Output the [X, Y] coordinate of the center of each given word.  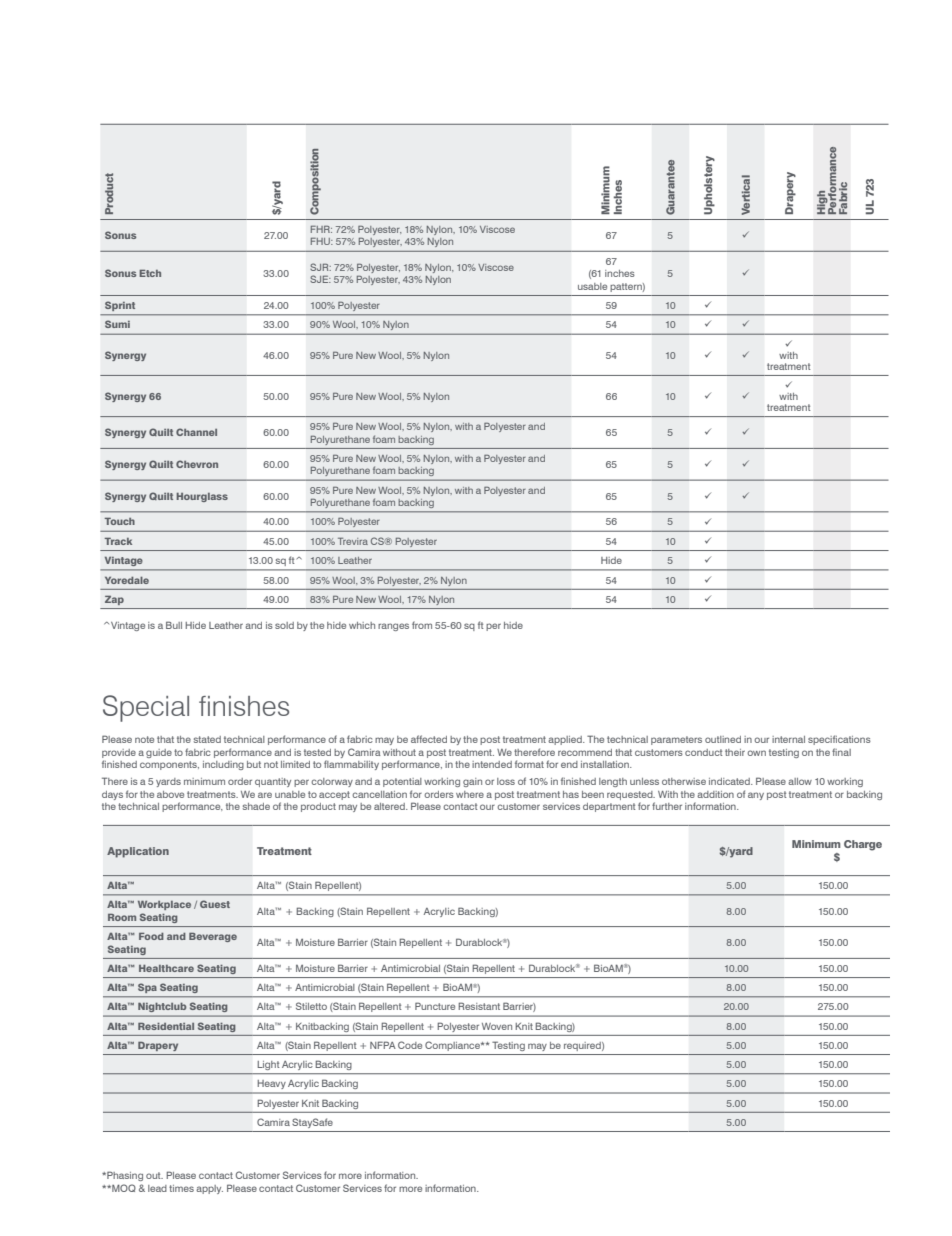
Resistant [479, 1006]
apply [209, 1189]
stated [207, 739]
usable [592, 286]
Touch [120, 521]
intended [492, 764]
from [422, 625]
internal [788, 739]
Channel [196, 432]
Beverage [213, 937]
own [756, 753]
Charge [863, 845]
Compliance [453, 1046]
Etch [150, 273]
